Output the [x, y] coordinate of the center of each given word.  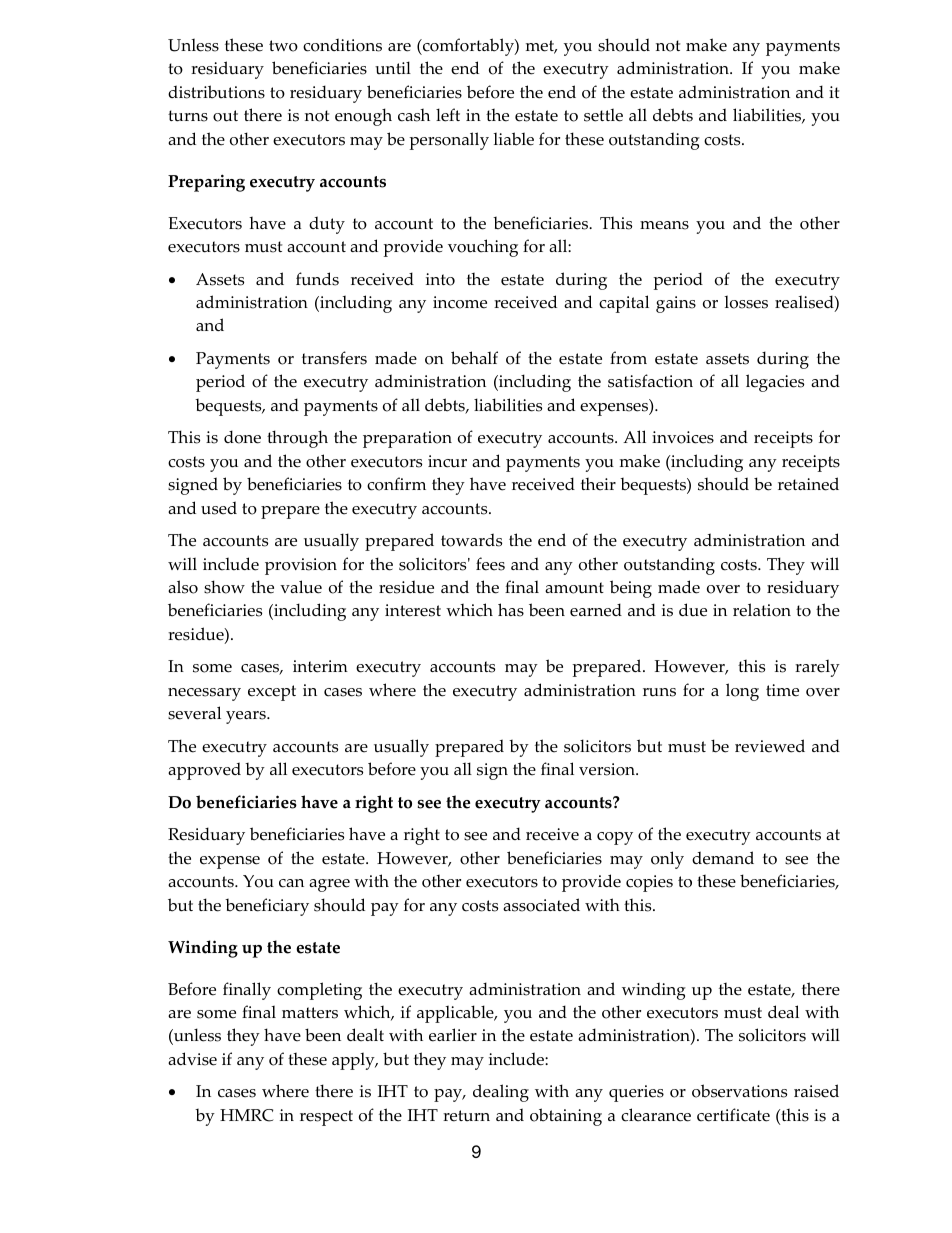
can [291, 883]
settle [603, 115]
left [448, 115]
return [466, 1116]
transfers [334, 358]
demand [723, 858]
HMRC [247, 1115]
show [224, 587]
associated [541, 905]
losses [746, 302]
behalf [474, 358]
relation [762, 610]
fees [490, 564]
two [283, 46]
